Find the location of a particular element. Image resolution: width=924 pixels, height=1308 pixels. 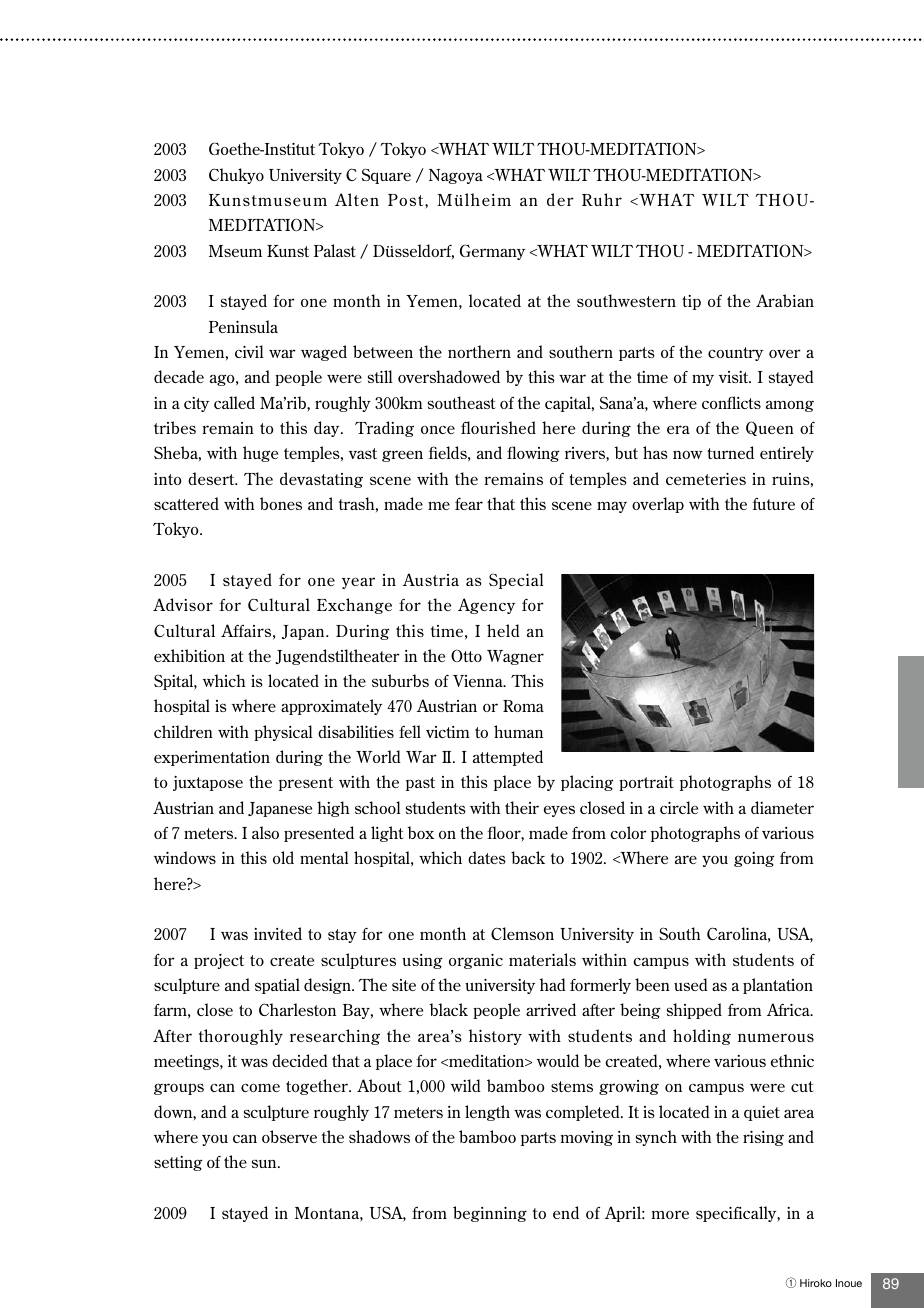

going is located at coordinates (754, 859).
